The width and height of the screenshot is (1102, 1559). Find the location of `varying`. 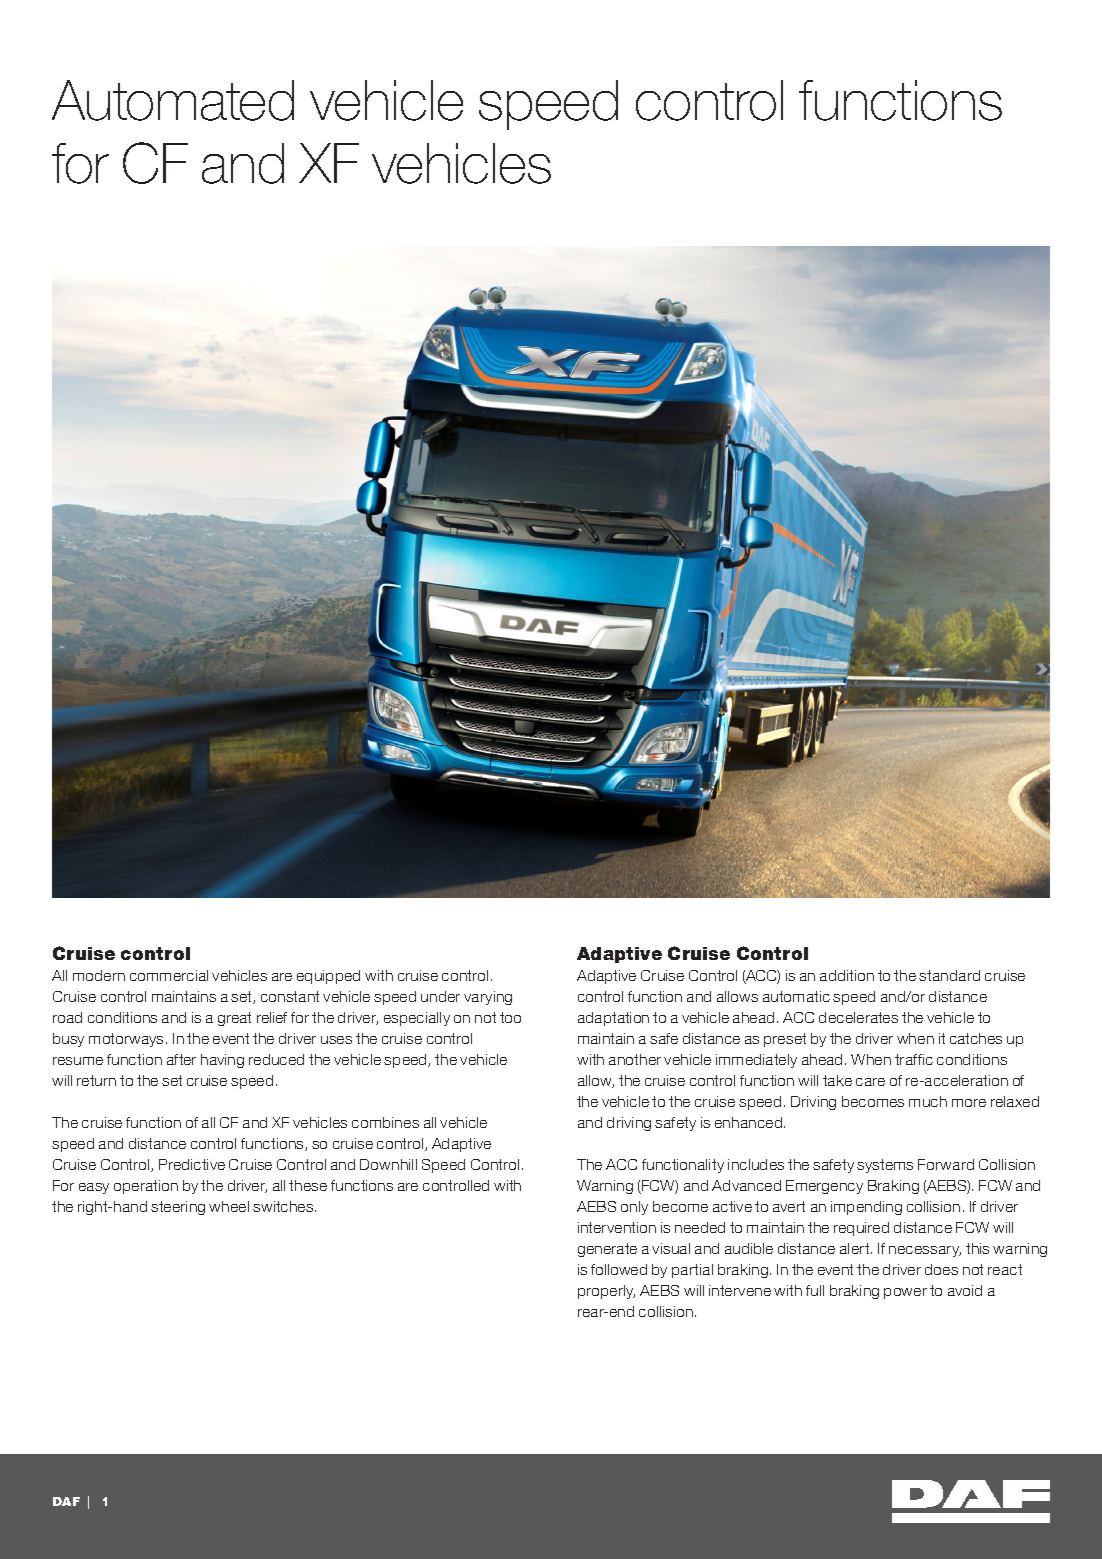

varying is located at coordinates (488, 998).
